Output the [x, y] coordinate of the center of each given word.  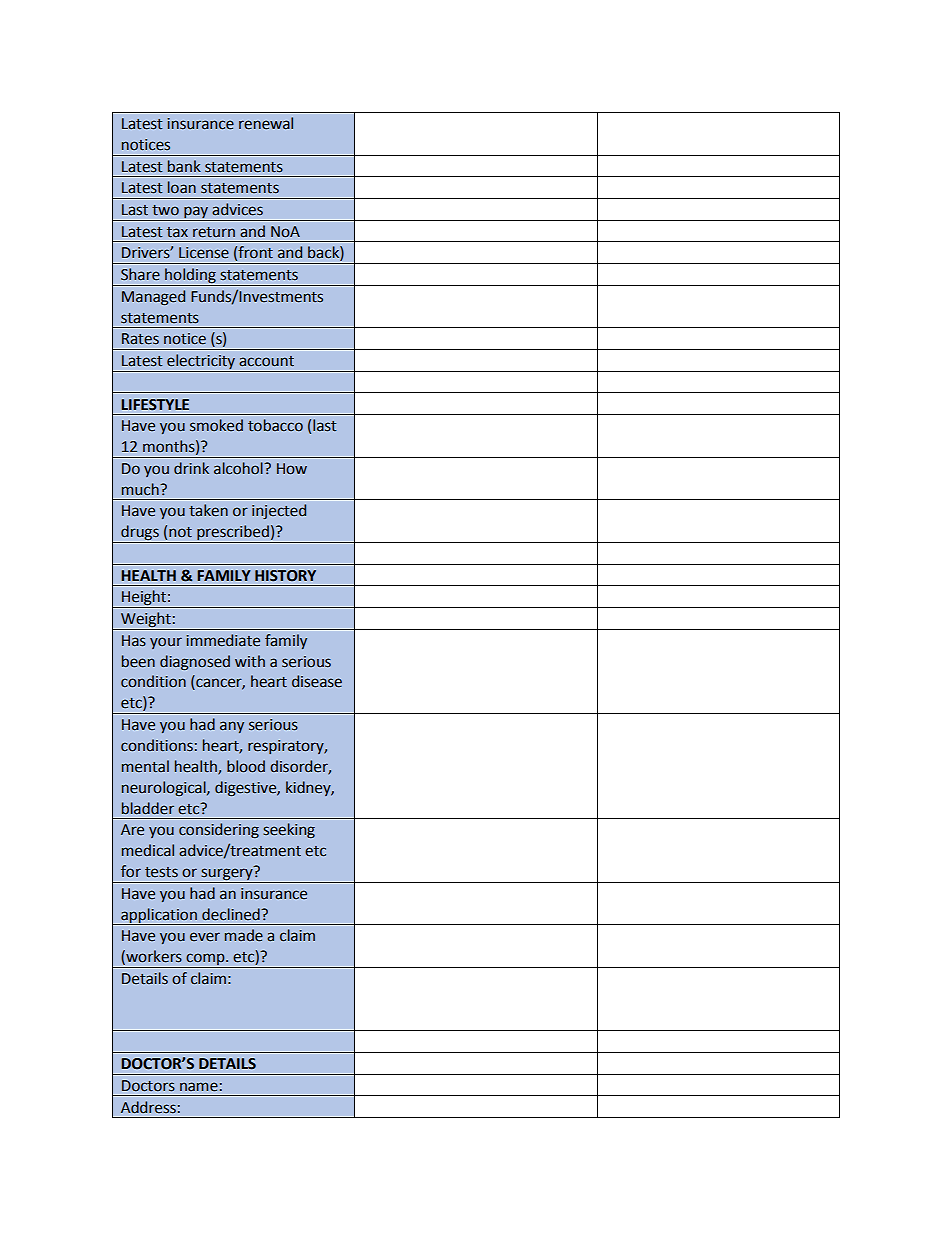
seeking [289, 830]
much [141, 489]
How [292, 469]
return [214, 232]
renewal [266, 123]
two [165, 210]
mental [145, 766]
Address [148, 1107]
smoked [216, 425]
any [232, 727]
